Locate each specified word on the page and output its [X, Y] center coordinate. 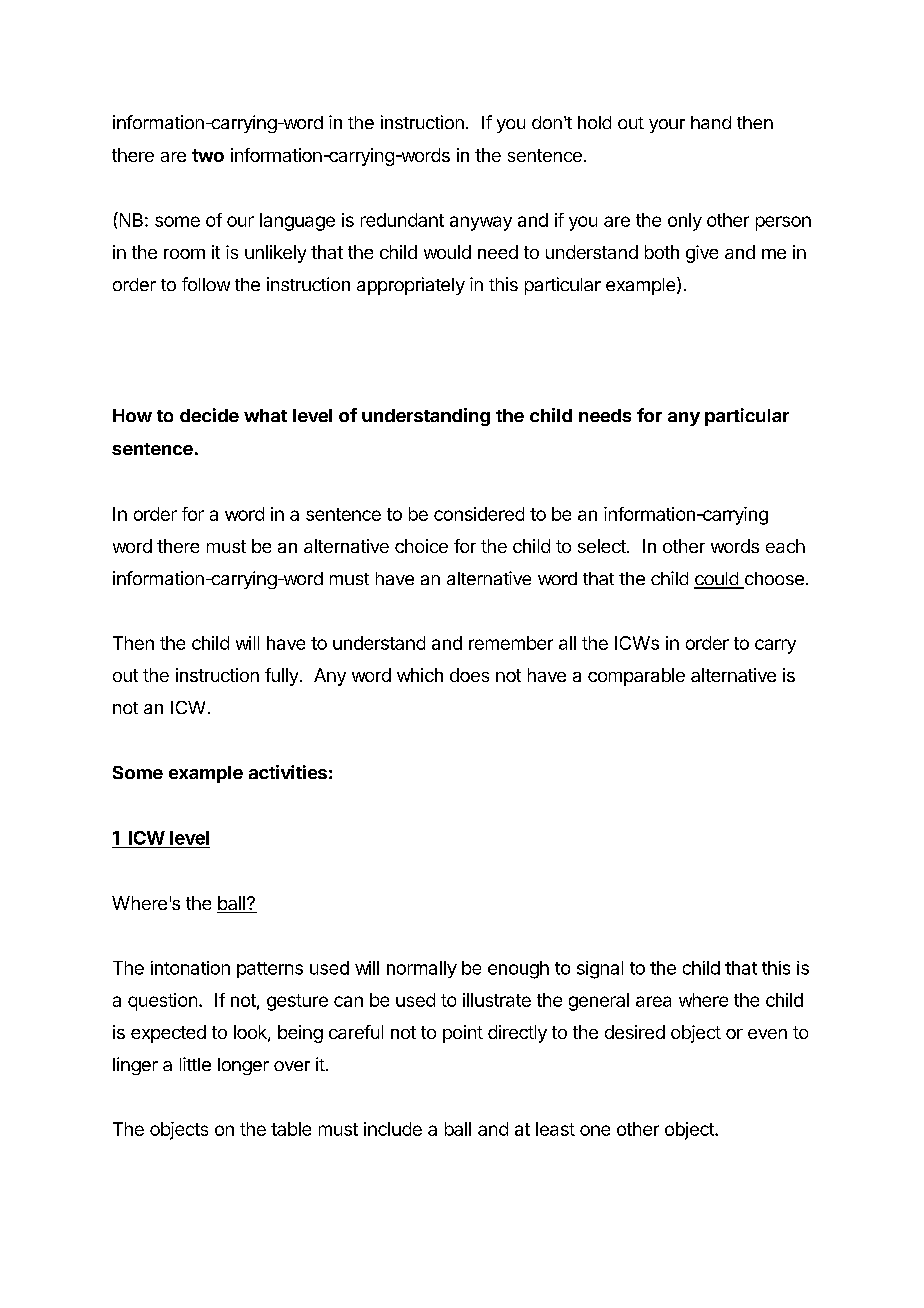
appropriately [411, 286]
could [717, 580]
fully [281, 677]
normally [422, 969]
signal [600, 970]
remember [511, 643]
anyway [481, 223]
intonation [190, 968]
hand [711, 122]
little [195, 1064]
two [208, 155]
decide [209, 415]
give [702, 254]
